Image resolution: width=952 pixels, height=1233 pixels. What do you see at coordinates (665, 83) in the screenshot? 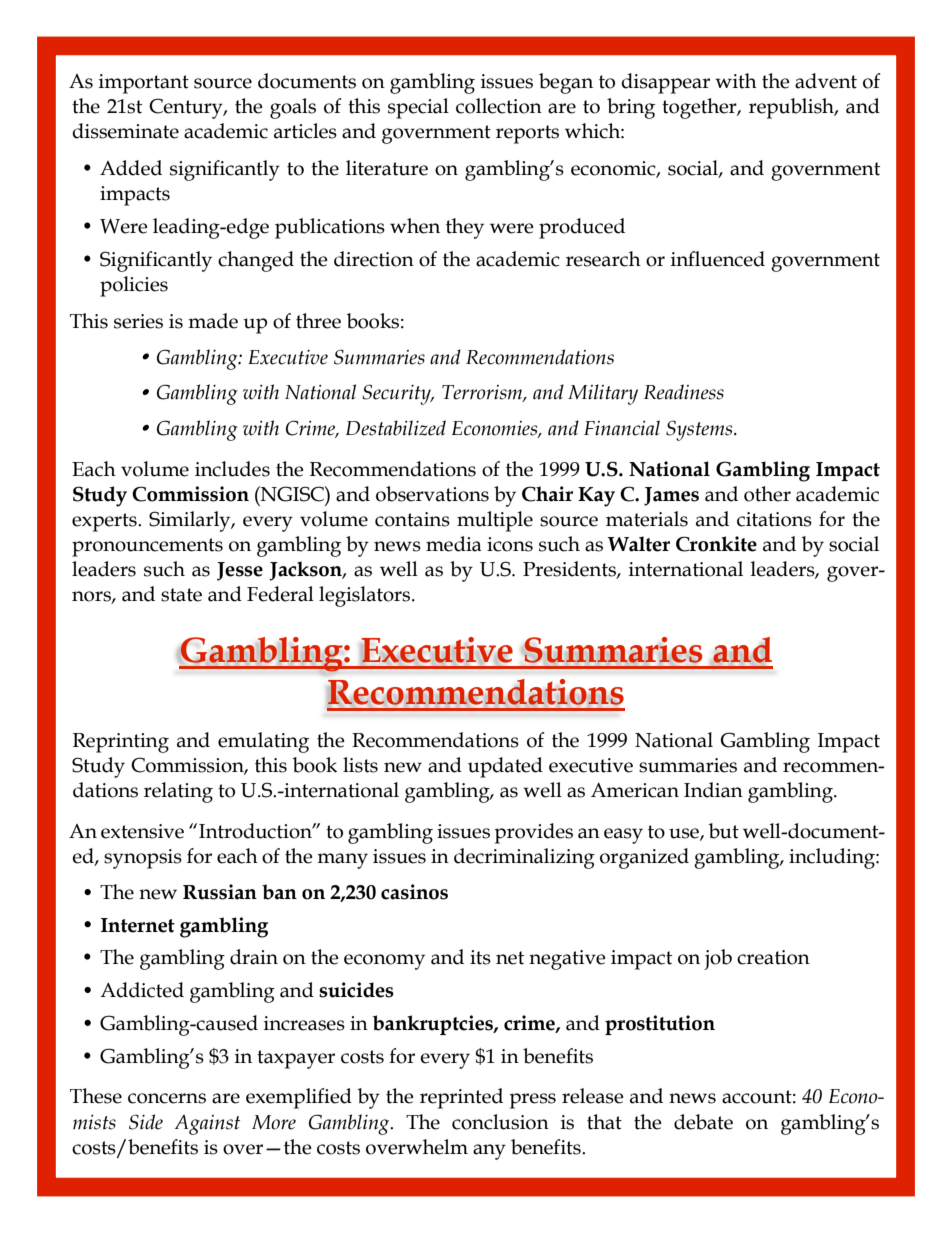
I see `disappear` at bounding box center [665, 83].
